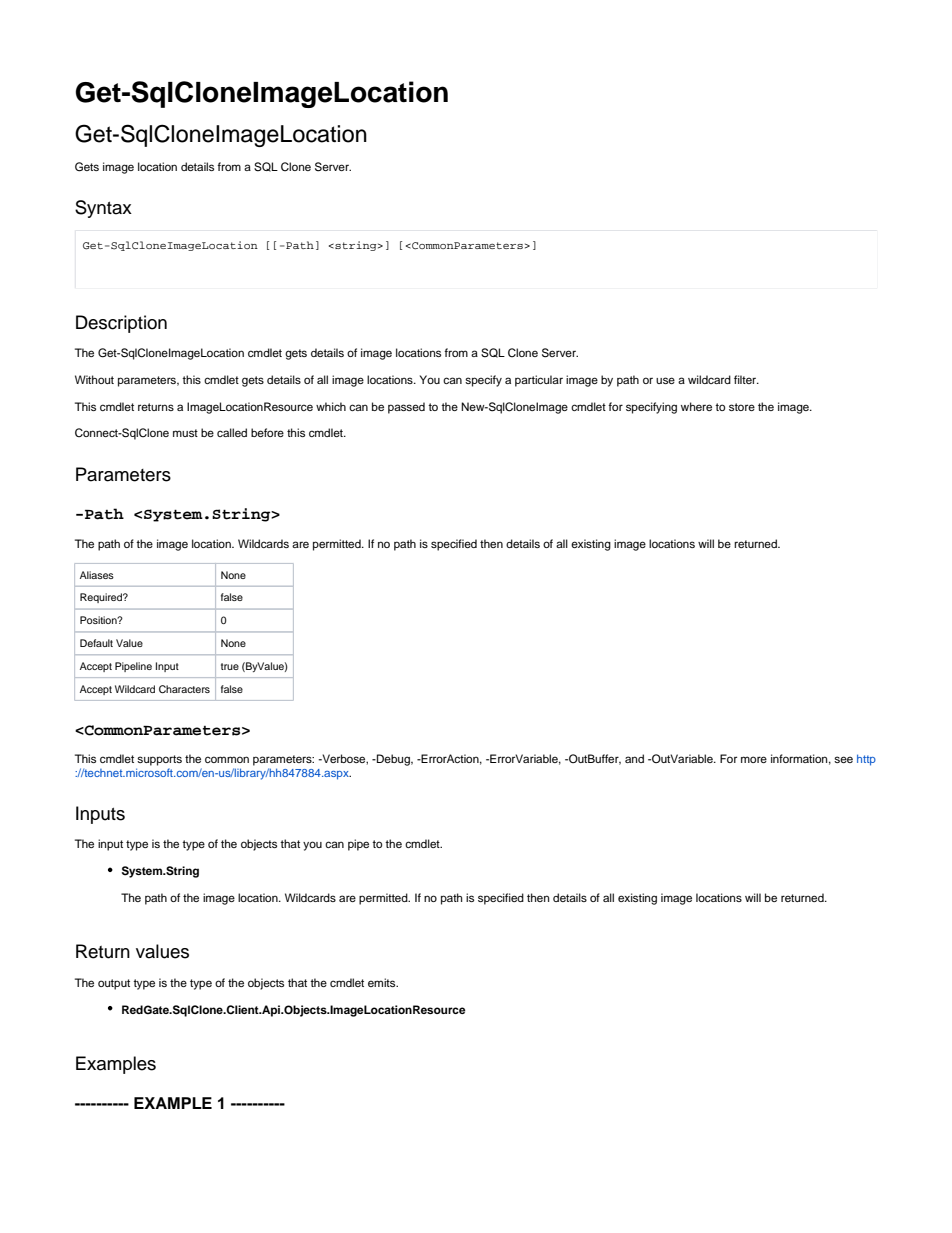  What do you see at coordinates (102, 598) in the screenshot?
I see `Required` at bounding box center [102, 598].
